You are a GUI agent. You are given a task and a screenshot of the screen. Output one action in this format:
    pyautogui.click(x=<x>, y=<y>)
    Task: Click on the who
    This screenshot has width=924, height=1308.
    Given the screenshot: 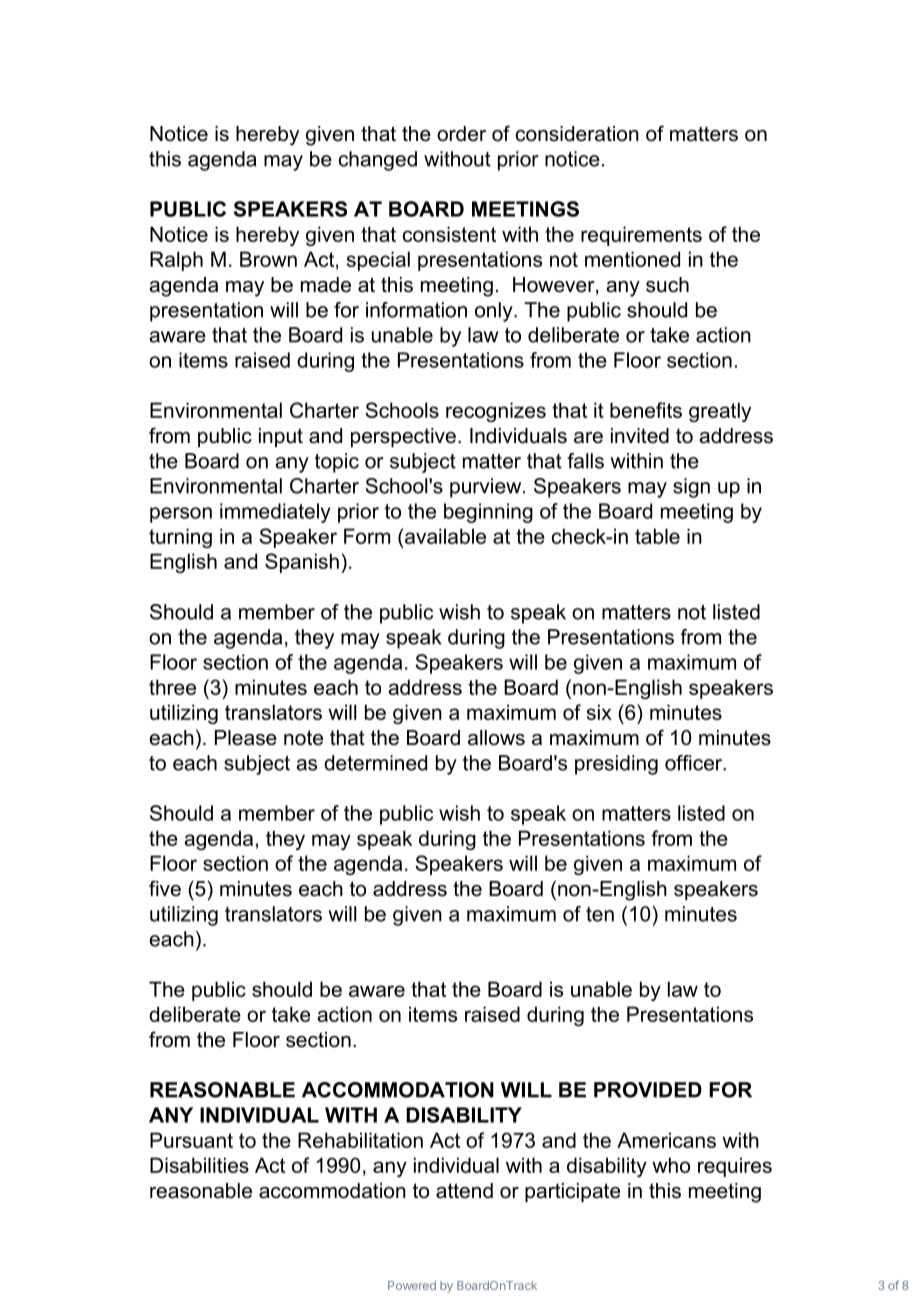 What is the action you would take?
    pyautogui.click(x=671, y=1165)
